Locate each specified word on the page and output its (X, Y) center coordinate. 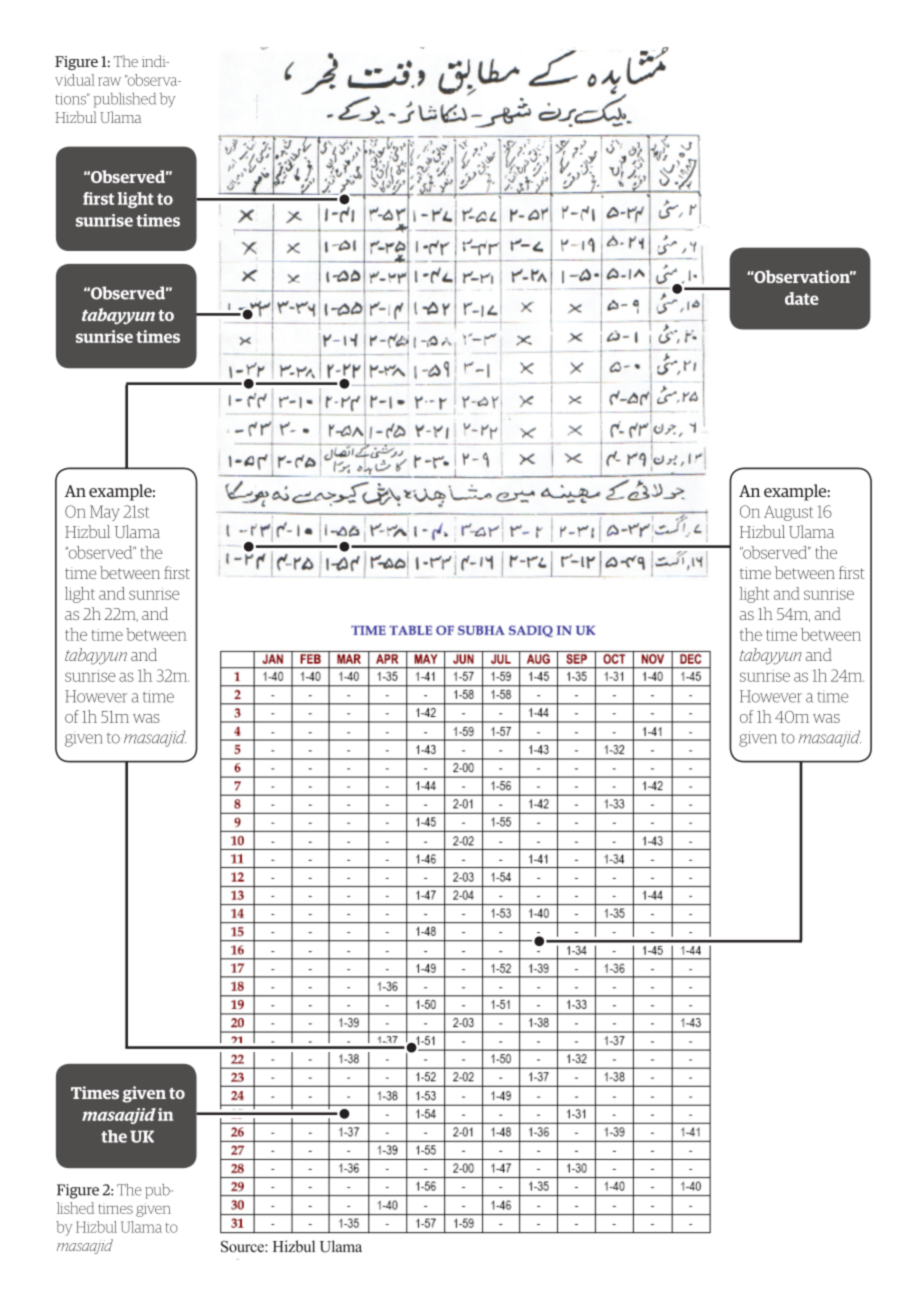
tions (72, 99)
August (788, 513)
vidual (74, 80)
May (104, 513)
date (802, 298)
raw (109, 81)
